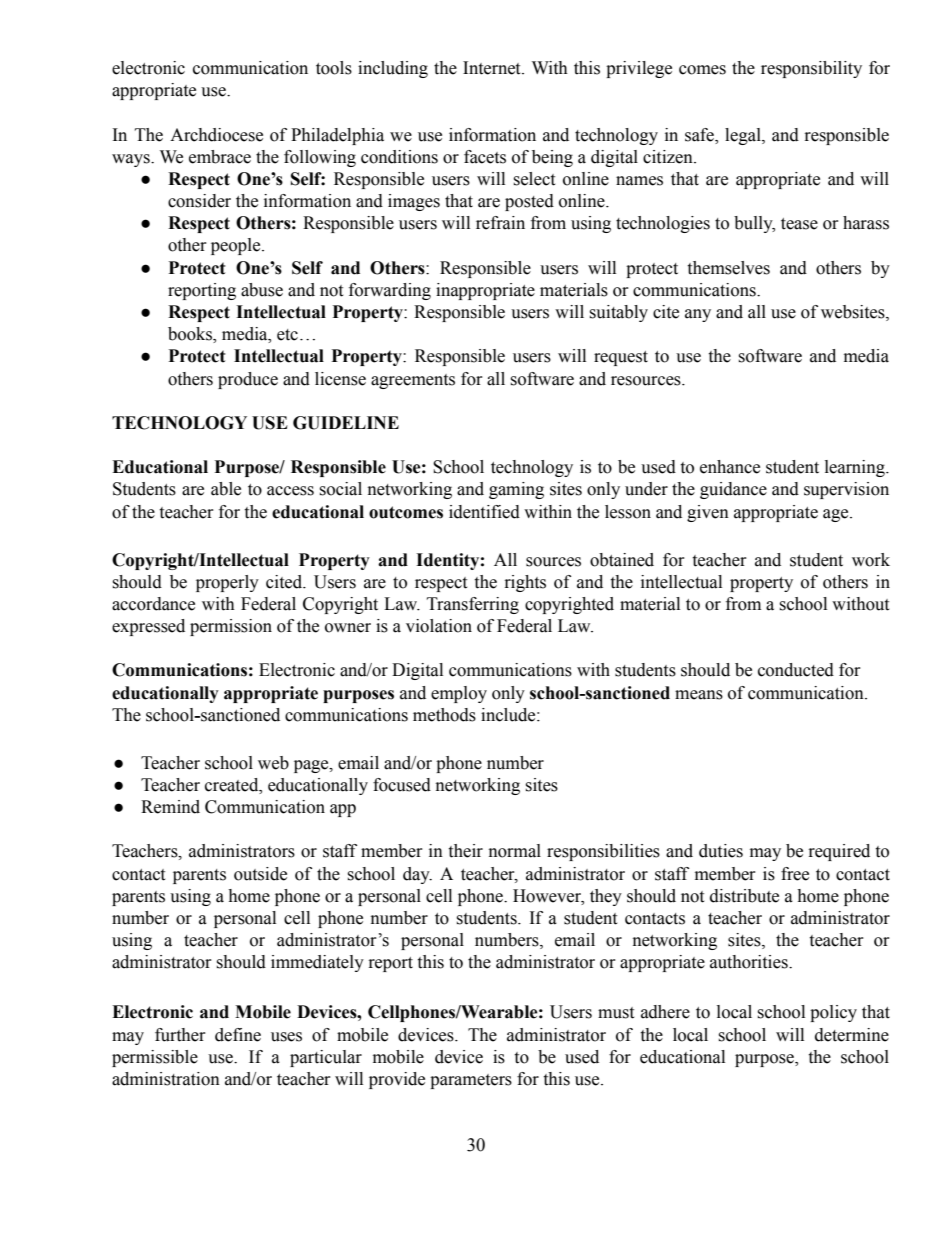 This screenshot has width=952, height=1233. Describe the element at coordinates (248, 380) in the screenshot. I see `produce` at that location.
